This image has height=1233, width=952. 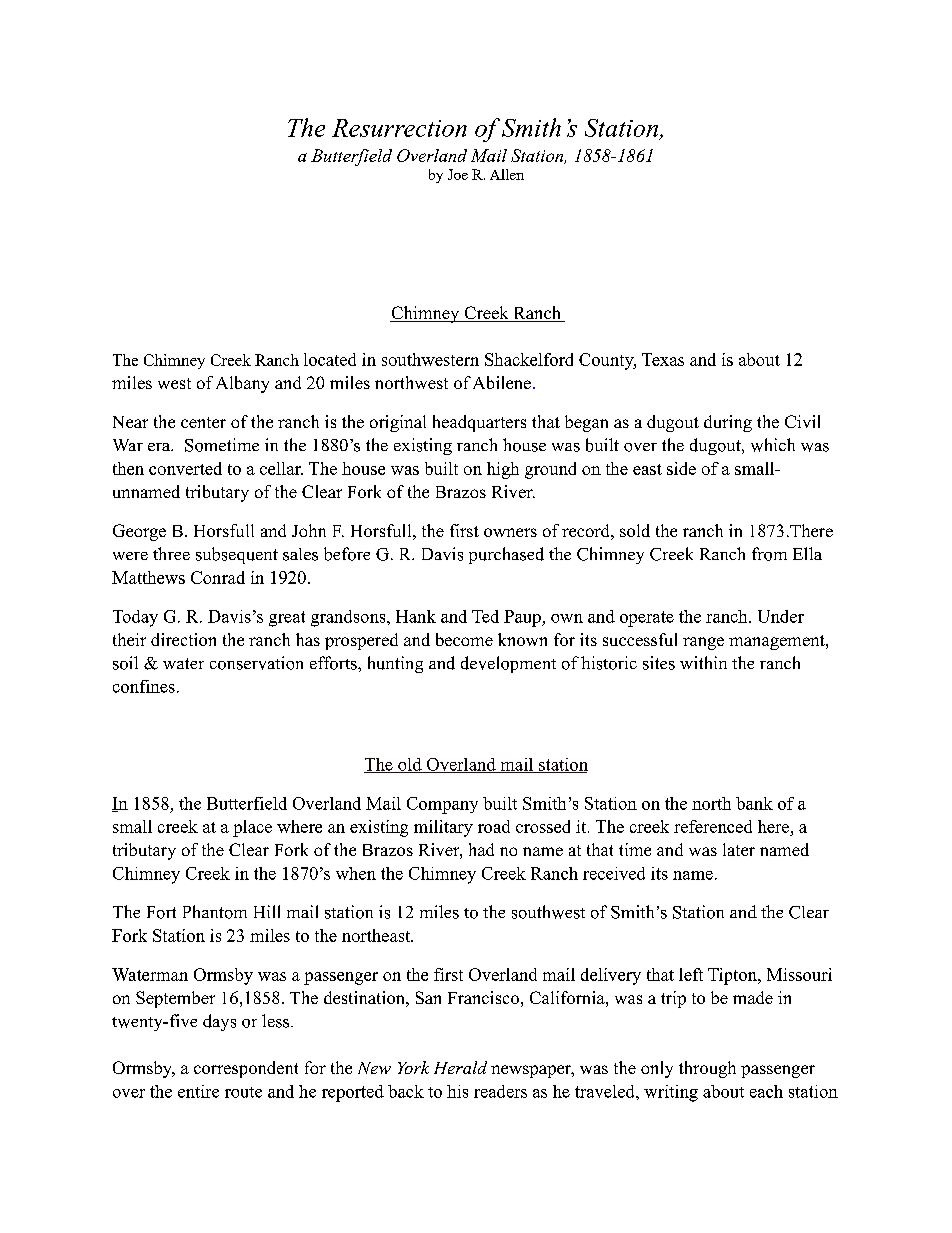 What do you see at coordinates (728, 423) in the image?
I see `during` at bounding box center [728, 423].
